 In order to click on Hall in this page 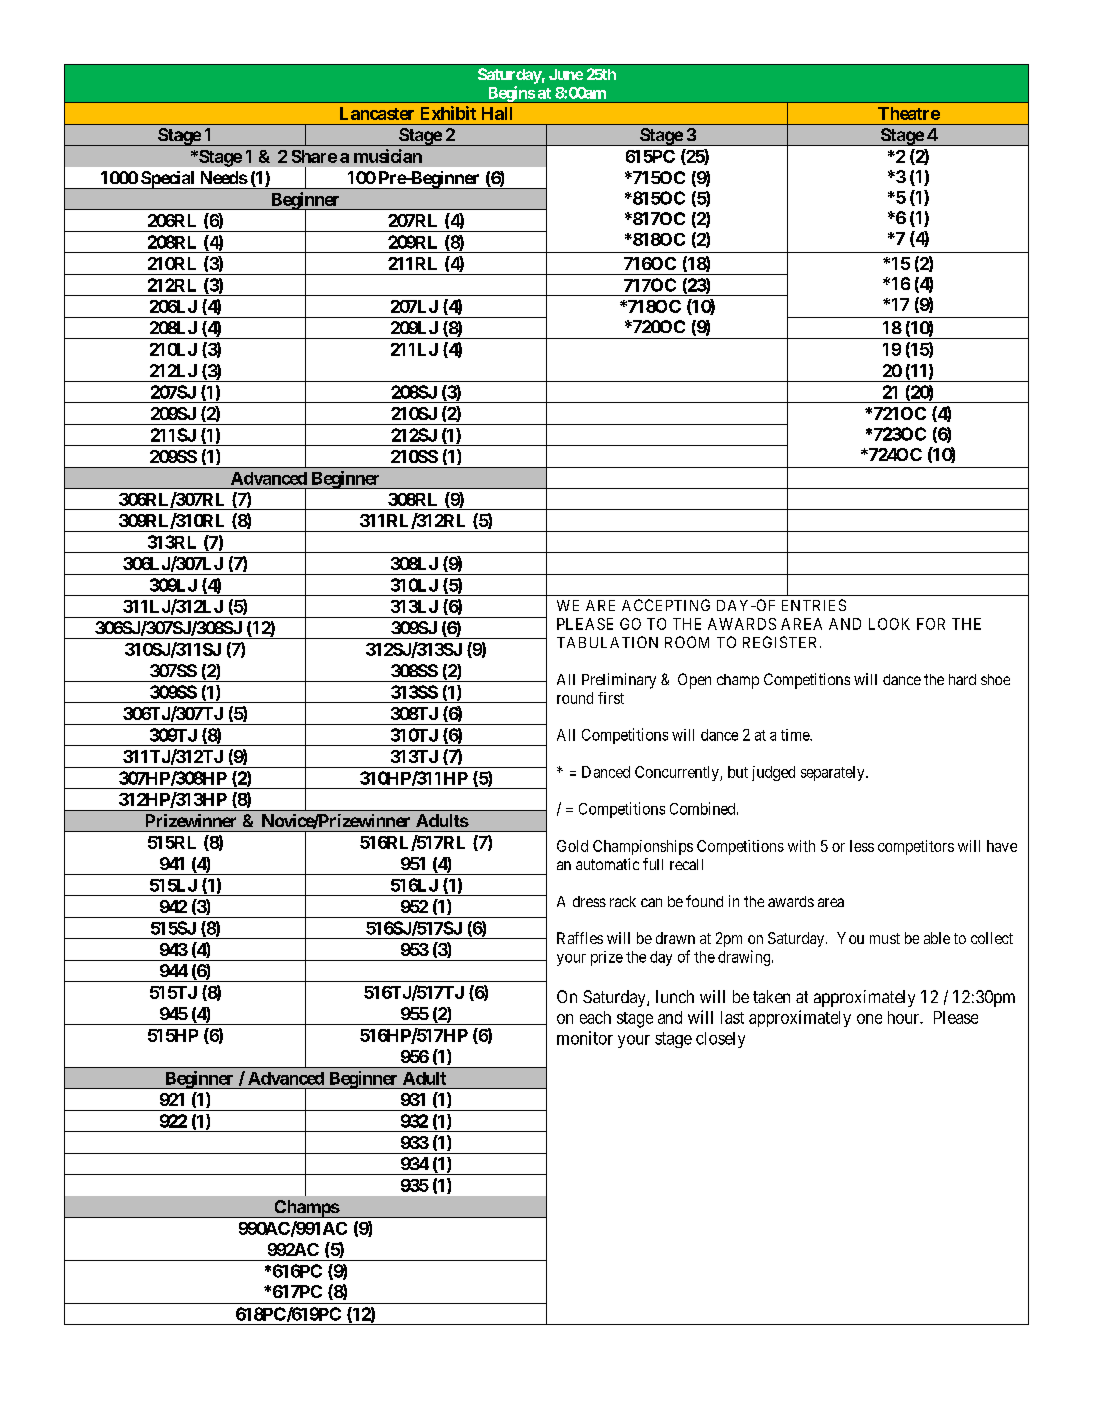, I will do `click(497, 113)`.
